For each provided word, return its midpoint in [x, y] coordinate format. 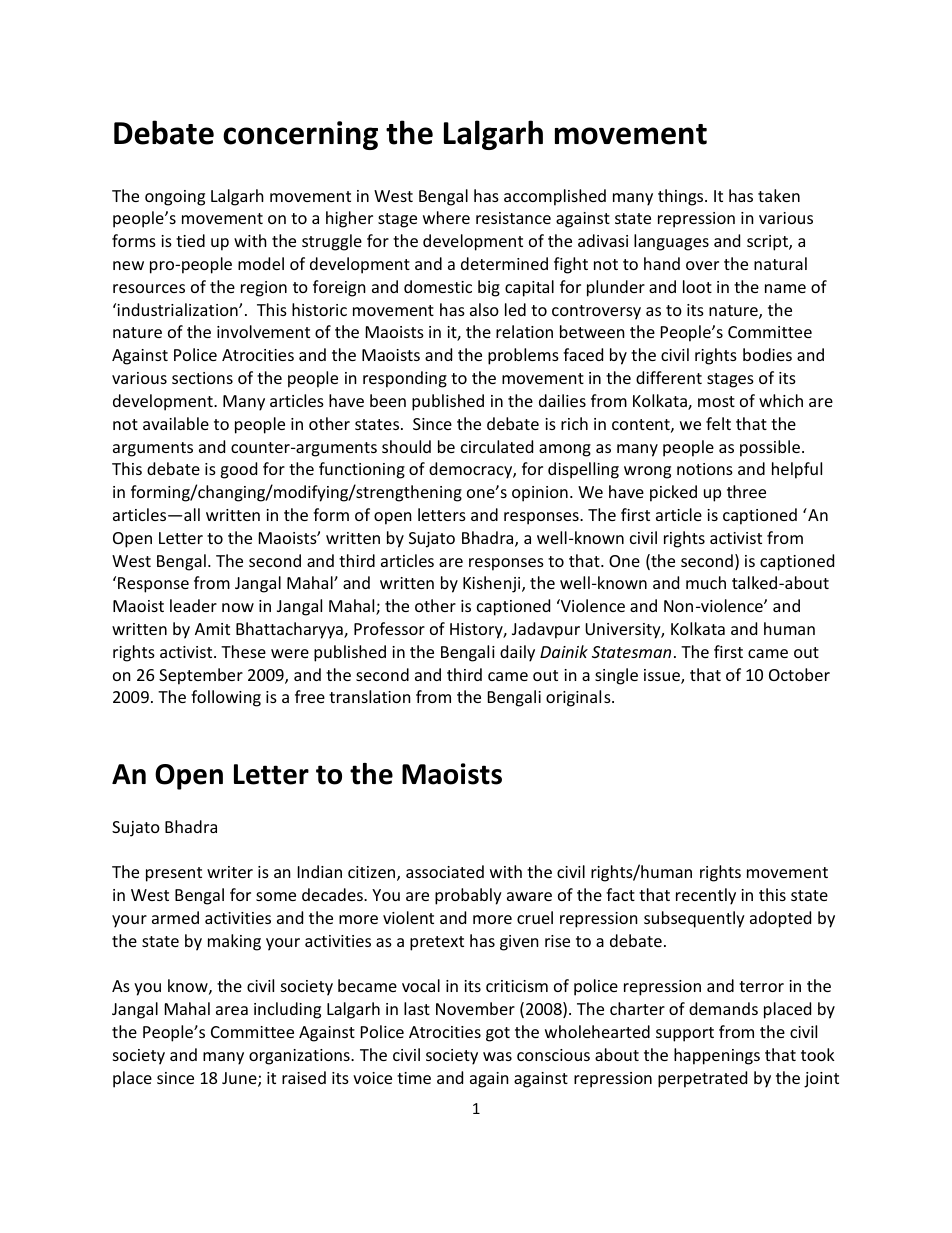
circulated [497, 446]
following [226, 698]
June [240, 1079]
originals [579, 698]
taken [779, 195]
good [238, 470]
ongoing [175, 198]
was [497, 1056]
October [799, 674]
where [446, 217]
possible [770, 448]
